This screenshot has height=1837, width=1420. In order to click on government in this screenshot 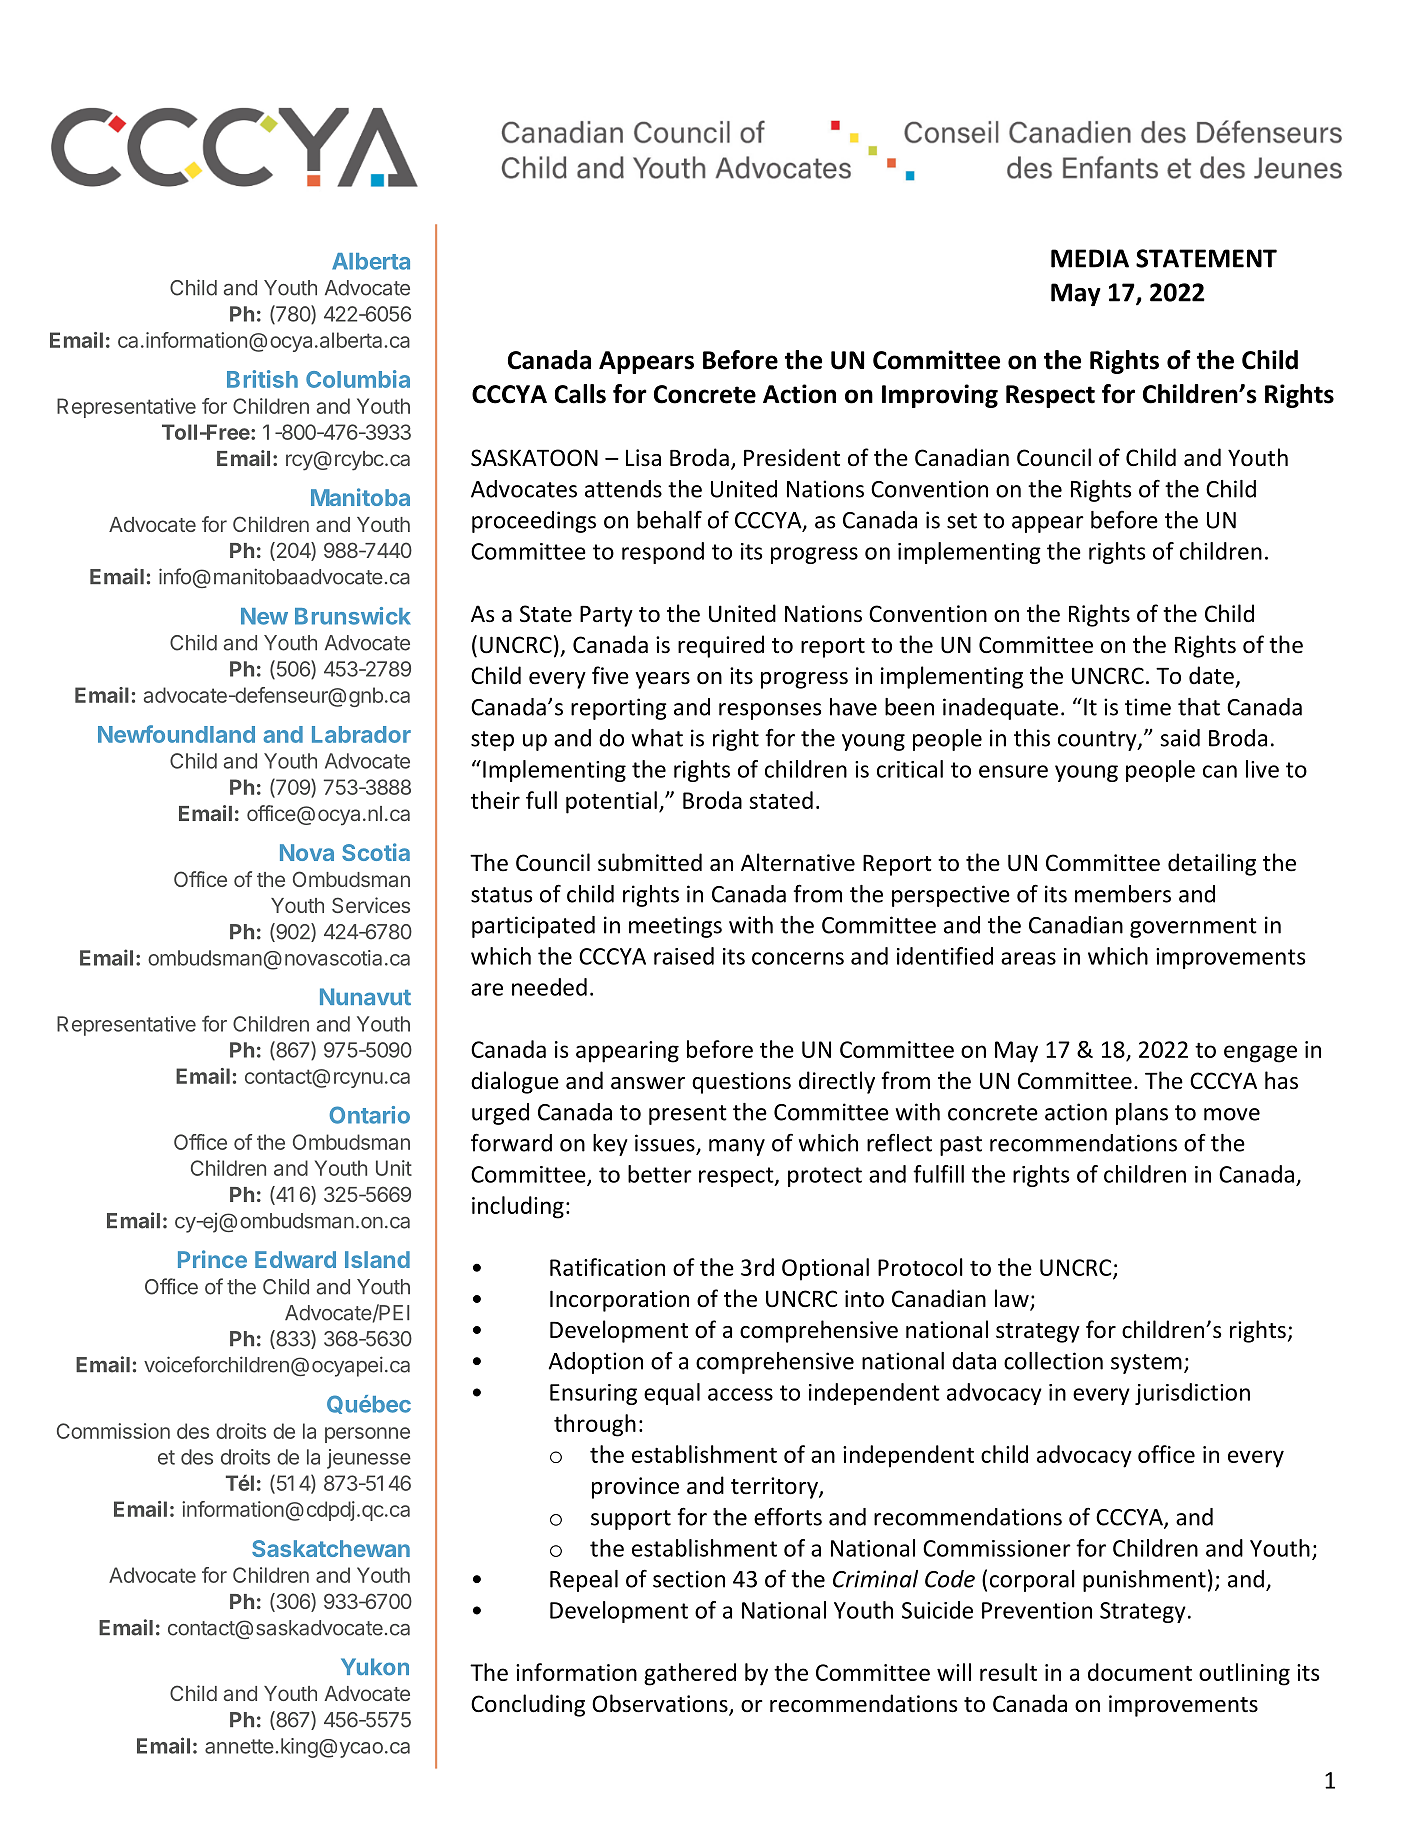, I will do `click(1193, 928)`.
